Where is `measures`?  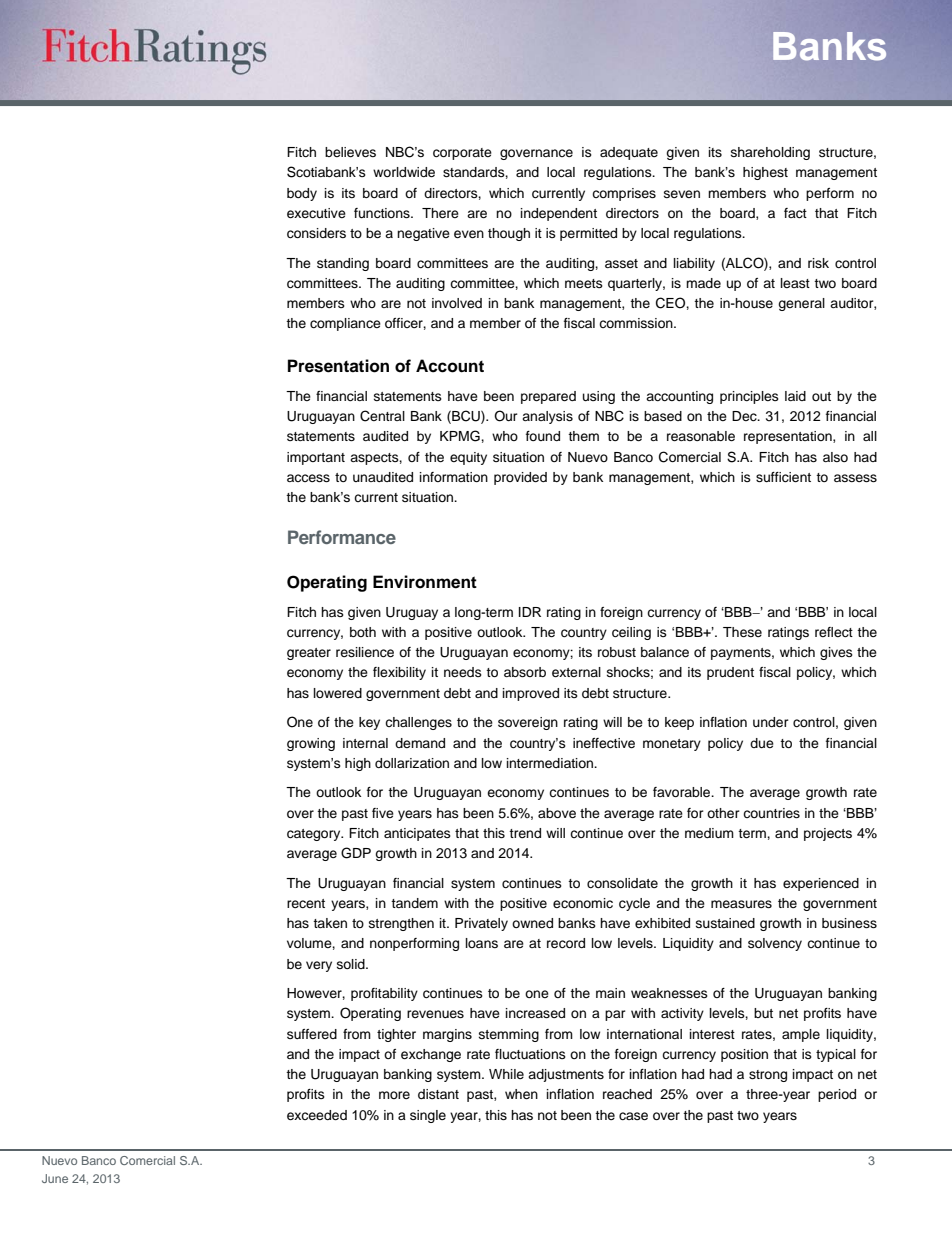 measures is located at coordinates (741, 904).
